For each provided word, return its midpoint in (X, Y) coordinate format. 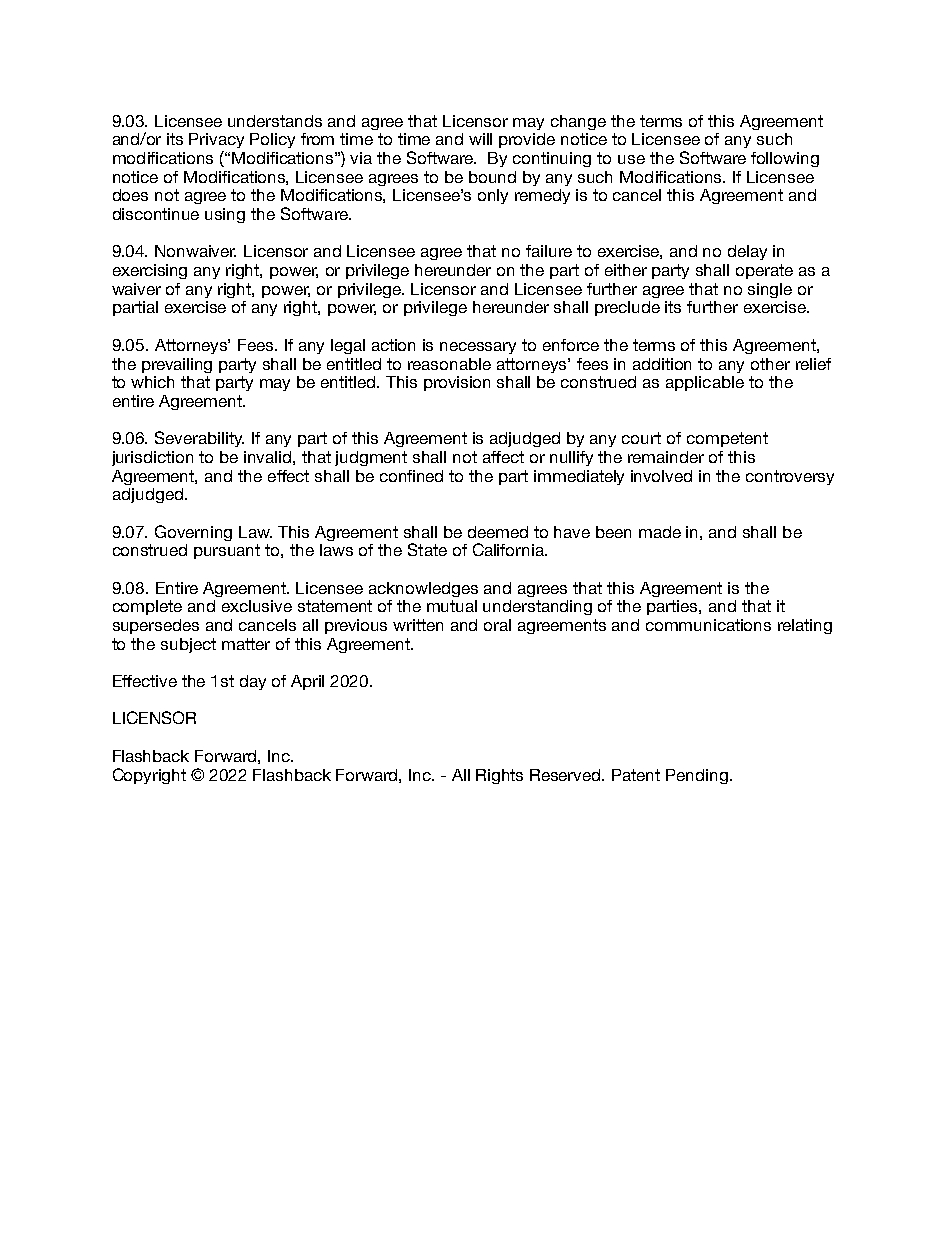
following (785, 159)
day (253, 682)
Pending (697, 776)
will (480, 139)
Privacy (216, 140)
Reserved (566, 775)
